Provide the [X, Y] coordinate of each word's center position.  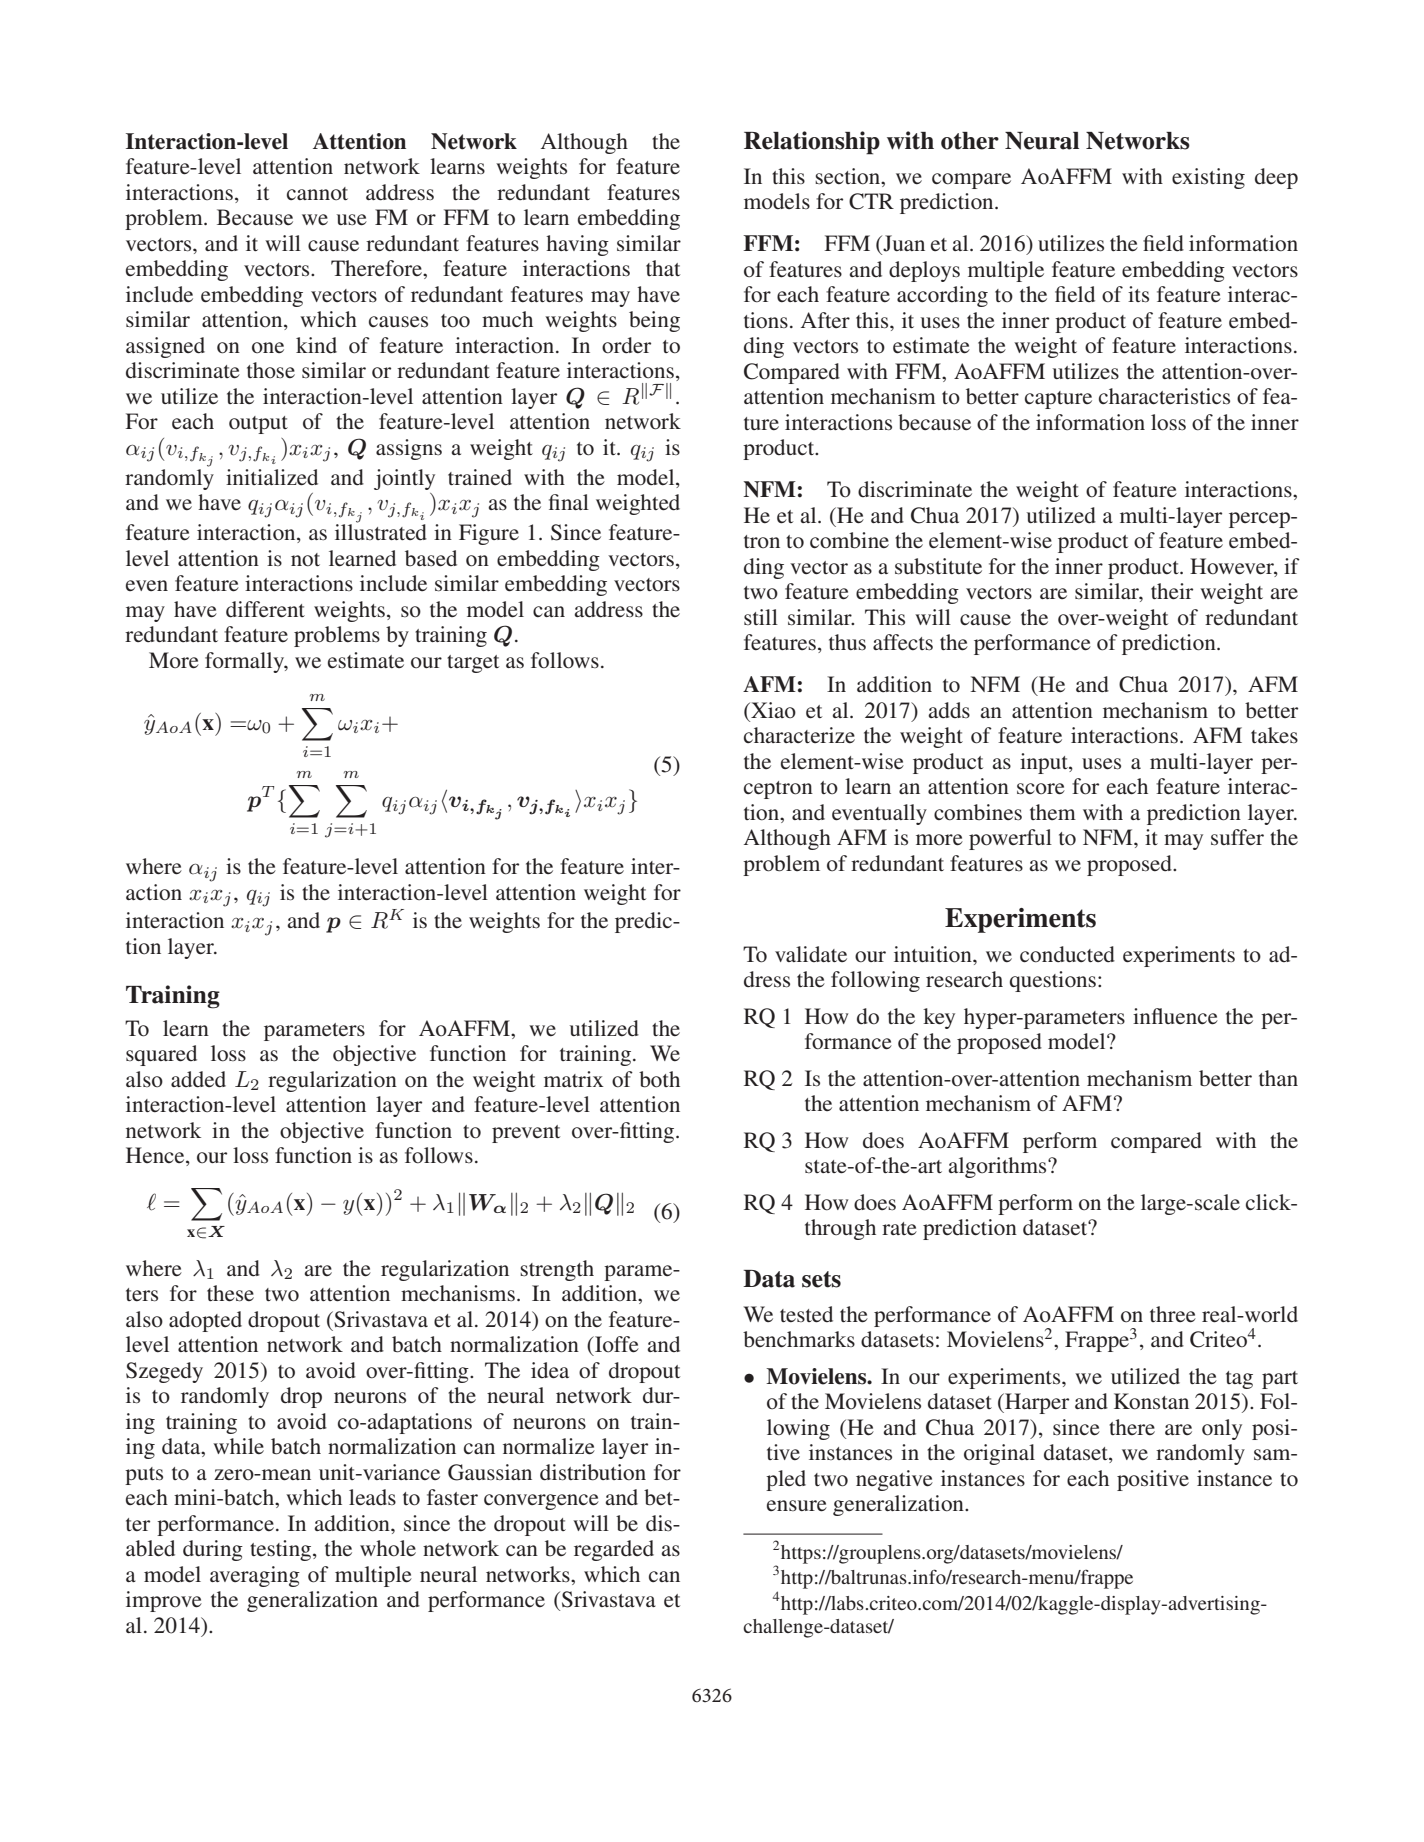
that [663, 268]
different [265, 609]
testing [282, 1550]
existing [1208, 178]
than [1278, 1078]
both [659, 1079]
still [761, 617]
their [1172, 591]
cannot [317, 193]
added [198, 1079]
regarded [614, 1550]
